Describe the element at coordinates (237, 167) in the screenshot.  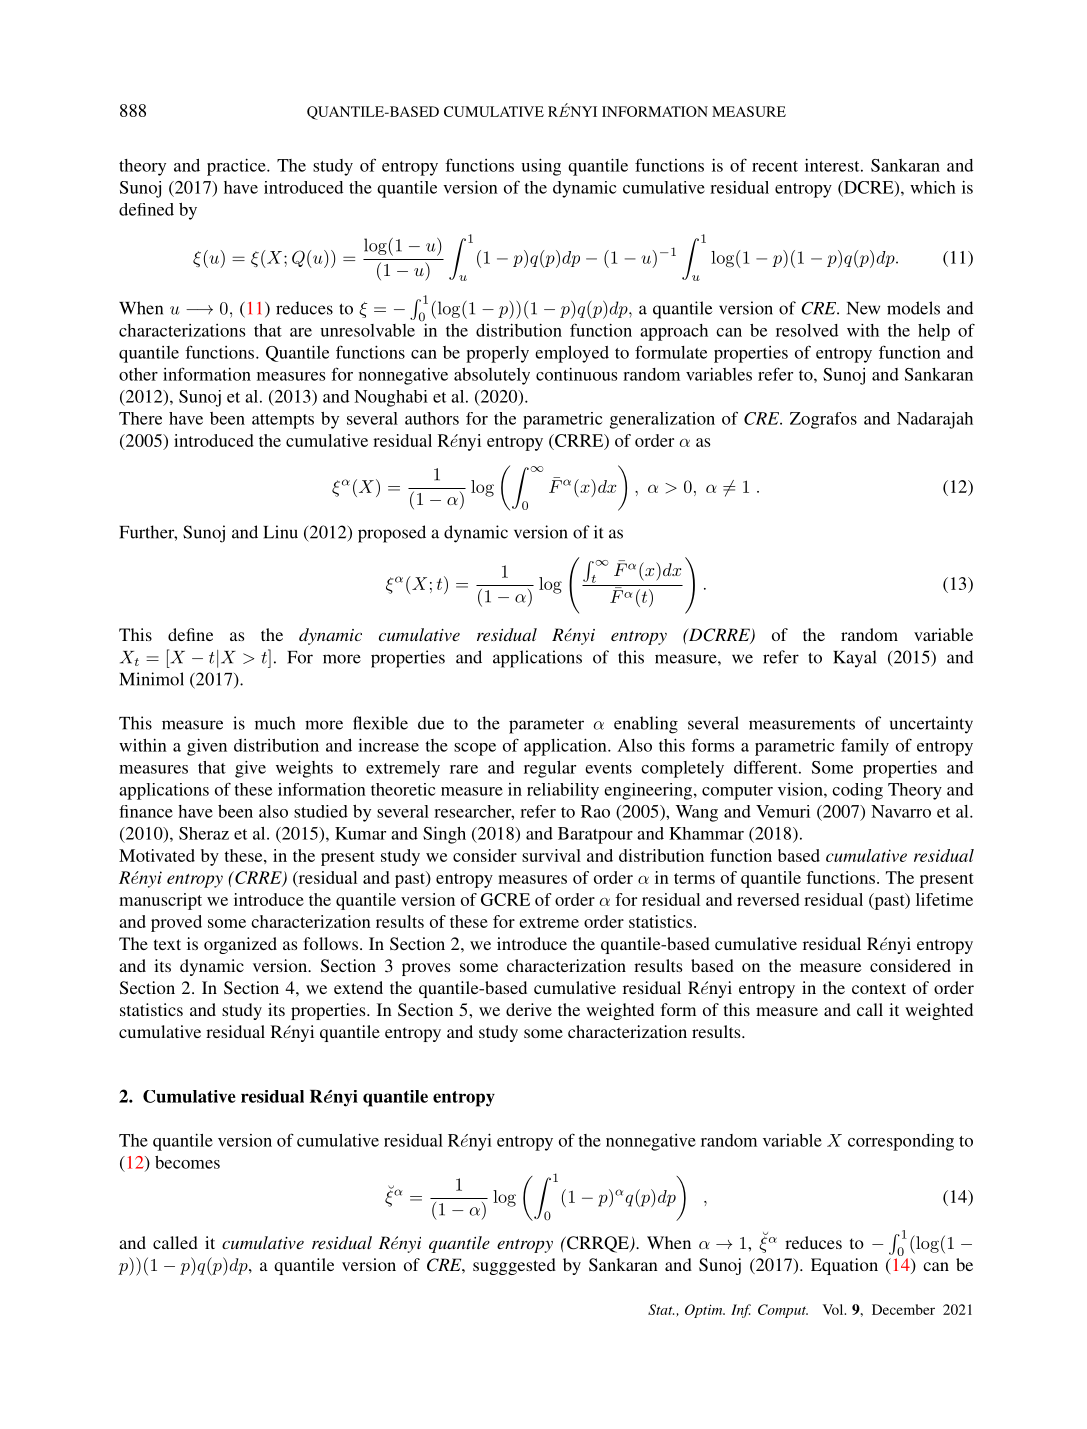
I see `practice` at that location.
